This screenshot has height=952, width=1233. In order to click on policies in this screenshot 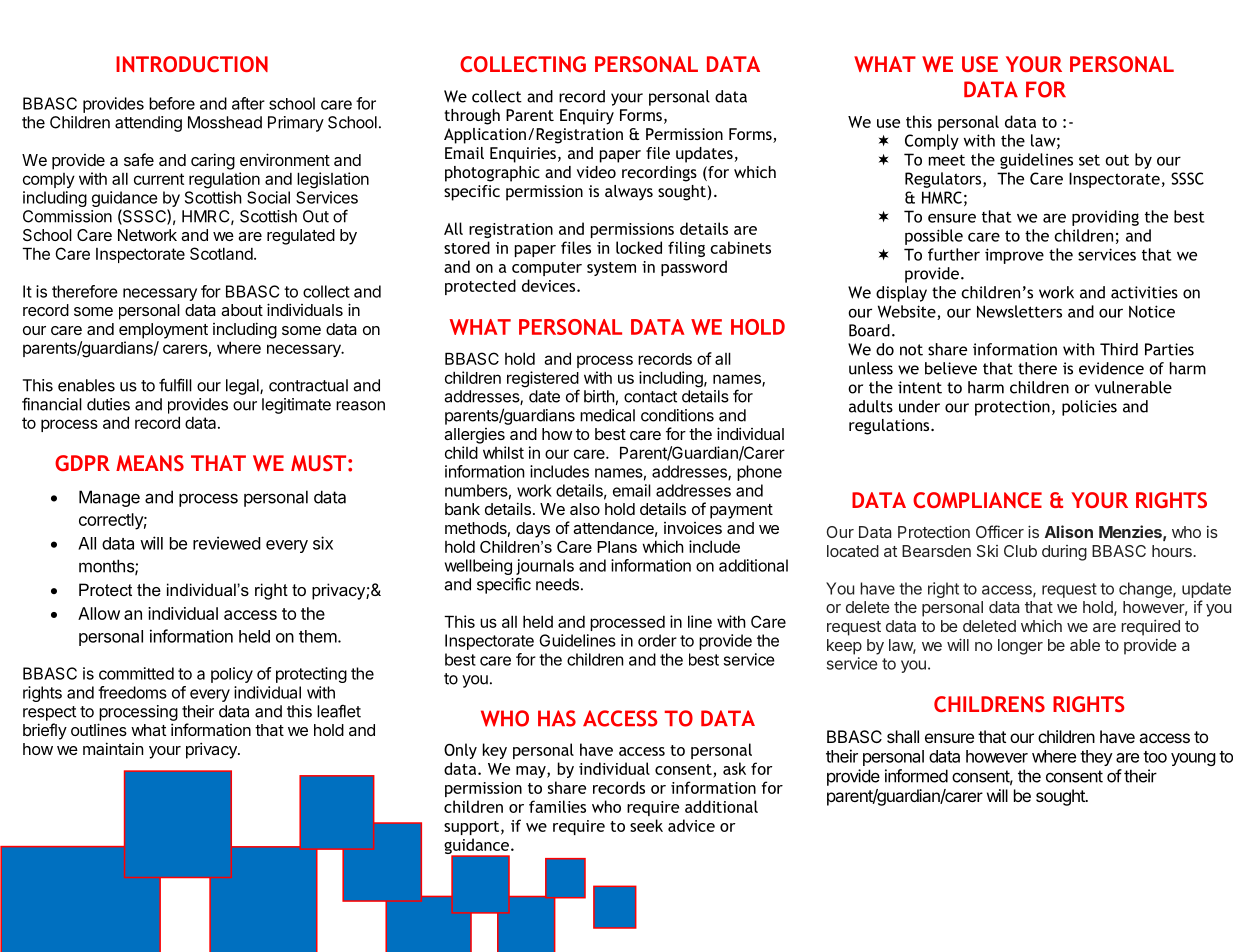, I will do `click(1089, 408)`.
